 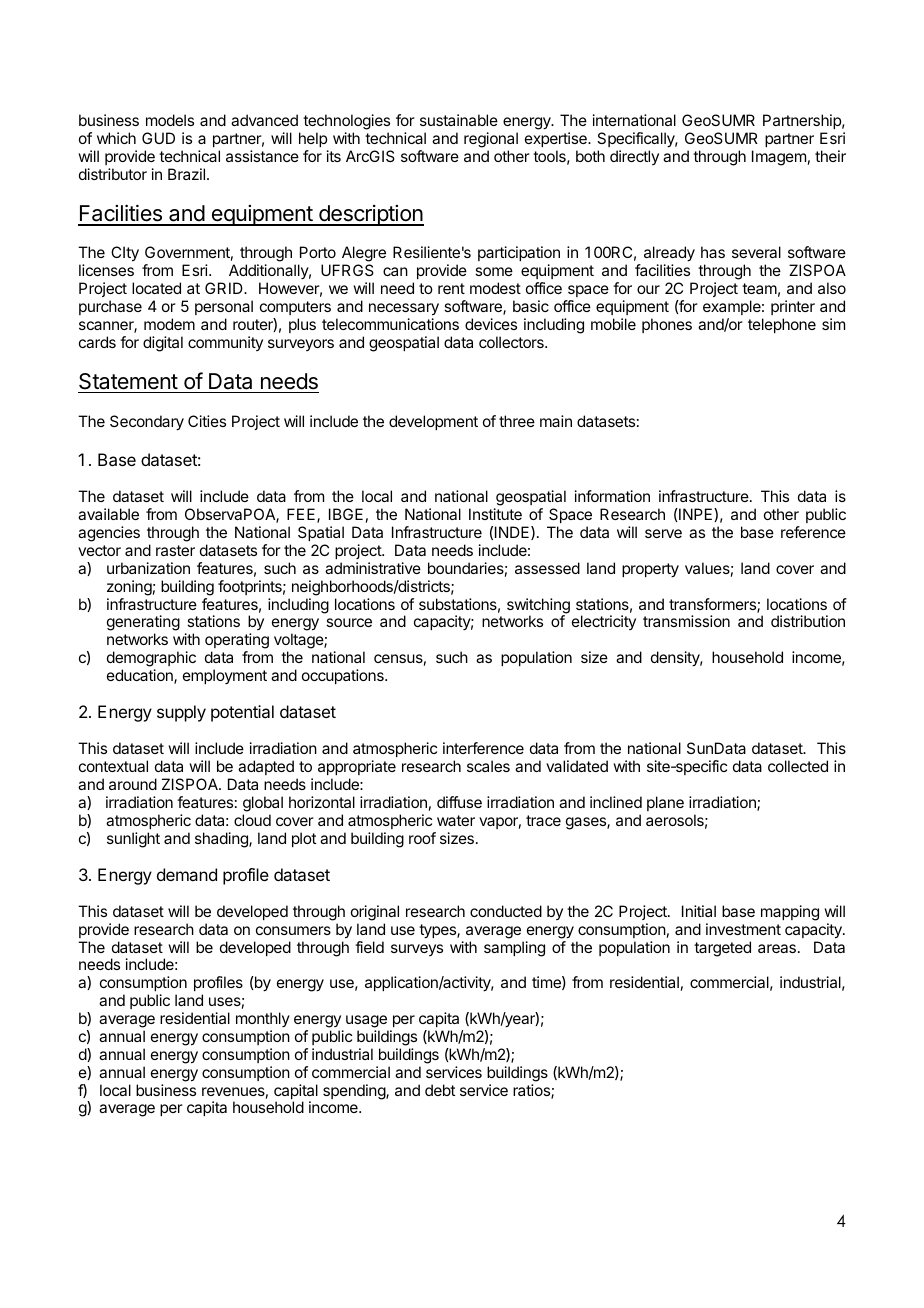 I want to click on collectors, so click(x=512, y=342).
